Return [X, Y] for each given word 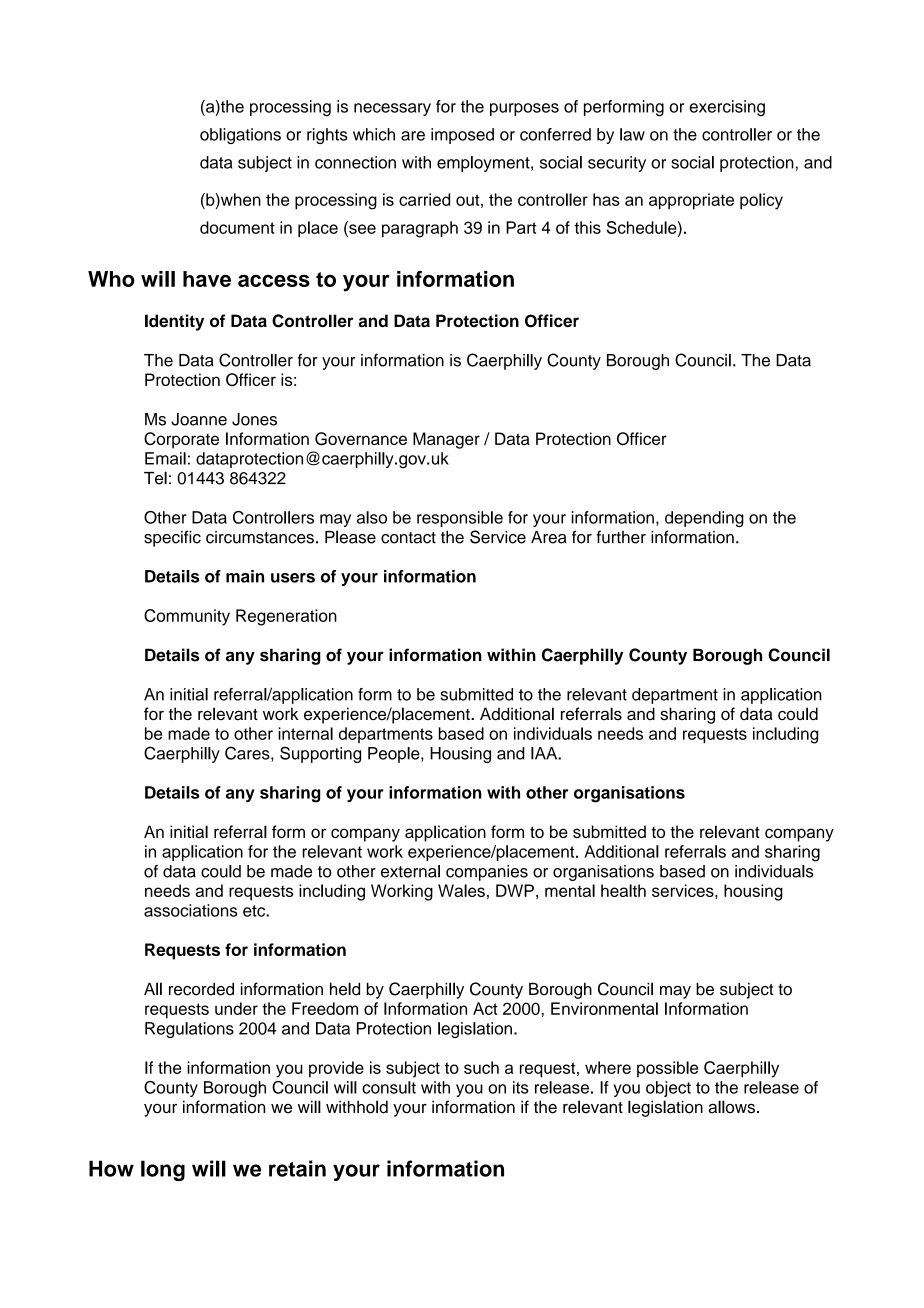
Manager [446, 440]
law [632, 134]
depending [704, 519]
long [163, 1170]
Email [165, 458]
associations [190, 910]
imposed [462, 136]
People [395, 755]
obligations [240, 136]
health [623, 890]
